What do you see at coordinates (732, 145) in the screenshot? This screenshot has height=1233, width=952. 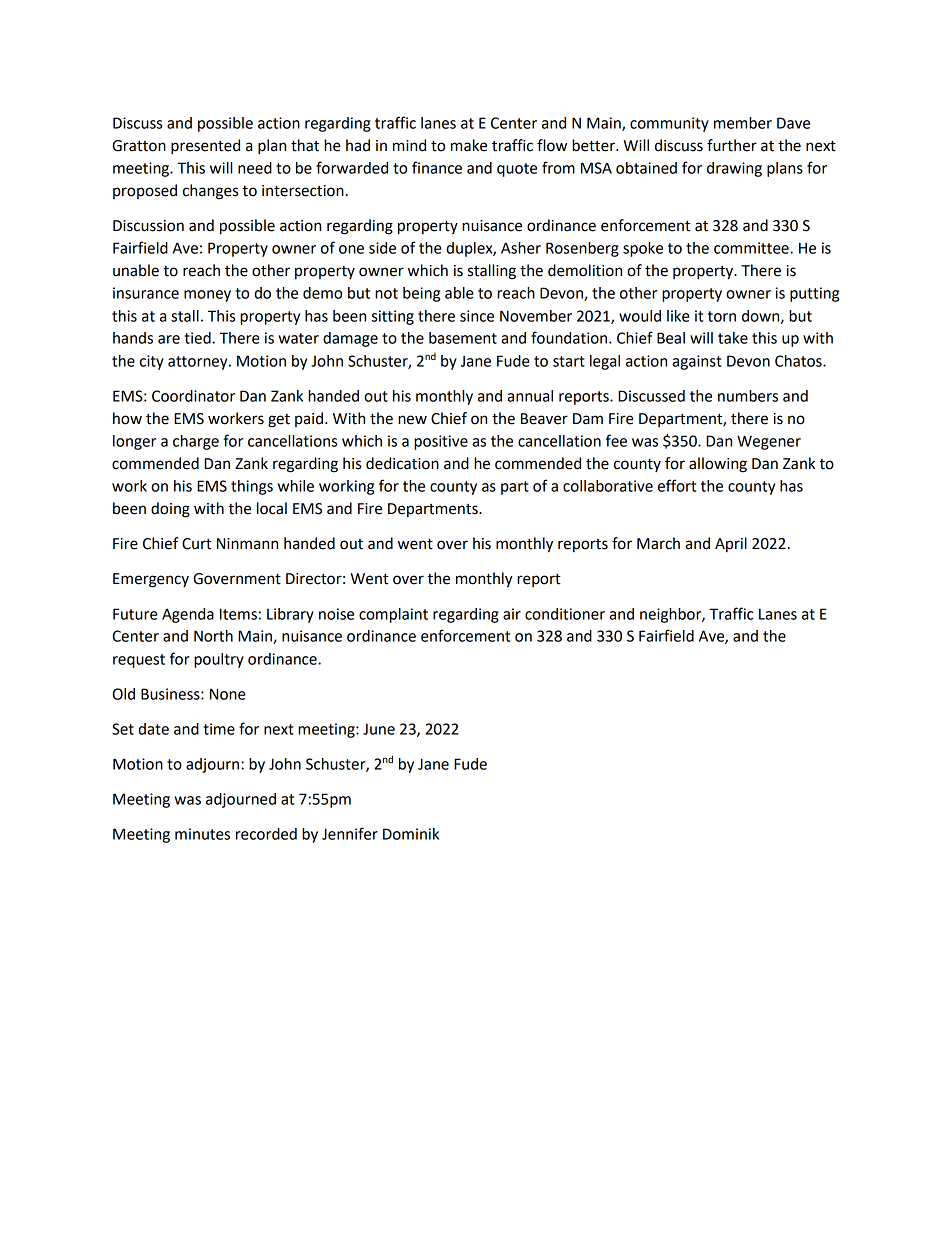 I see `further` at bounding box center [732, 145].
